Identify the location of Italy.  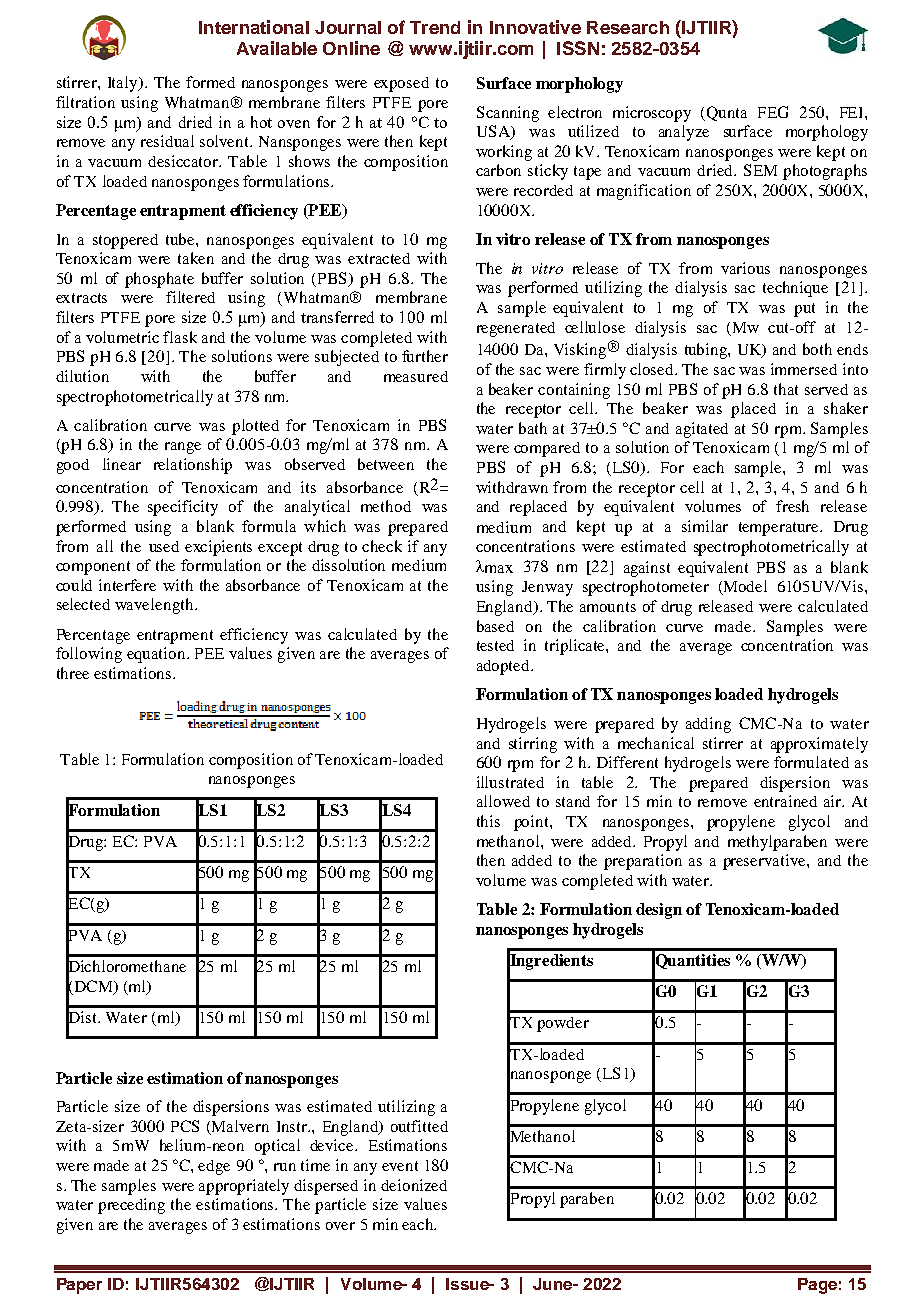
(124, 84).
